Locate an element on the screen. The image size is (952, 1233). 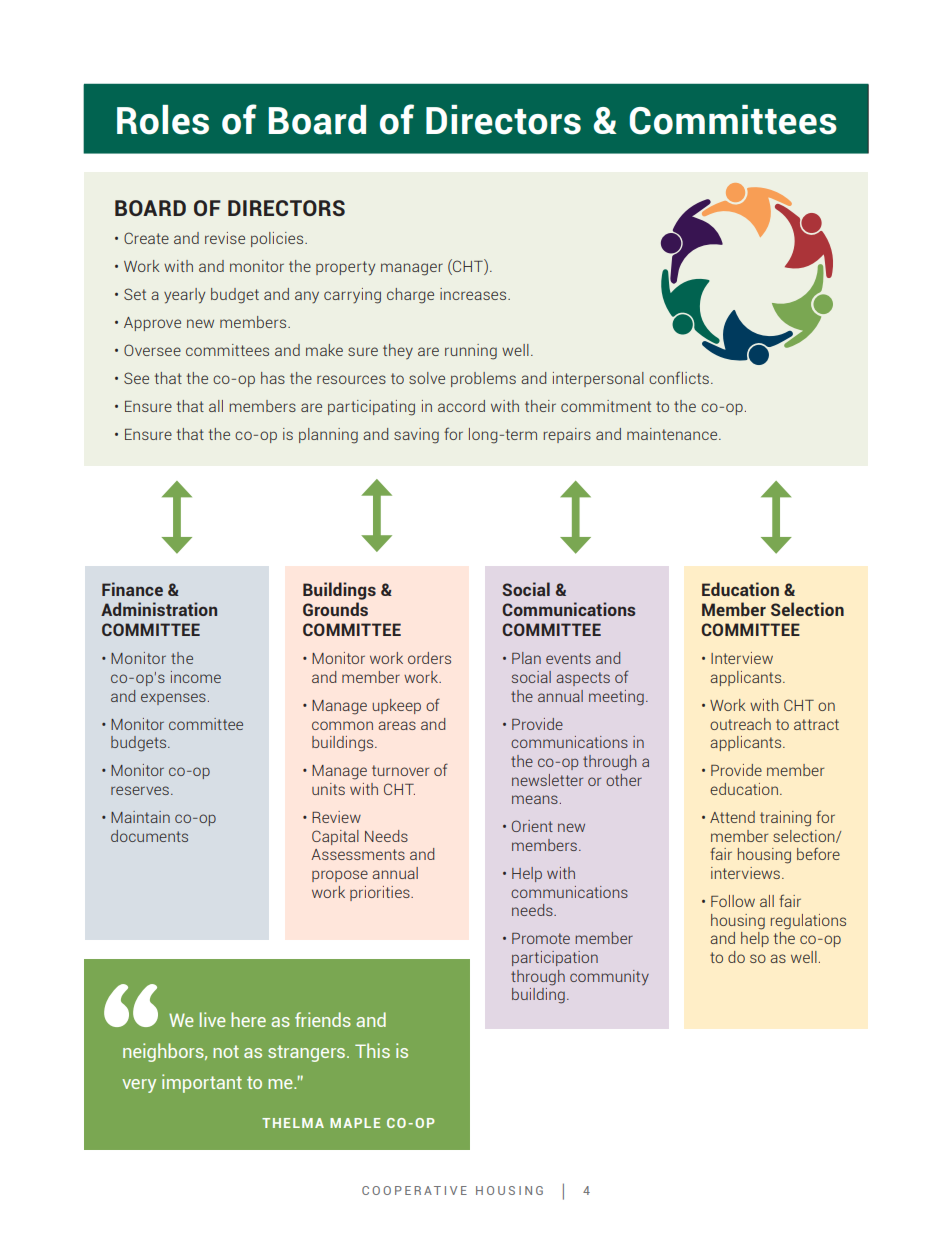
not is located at coordinates (226, 1051).
